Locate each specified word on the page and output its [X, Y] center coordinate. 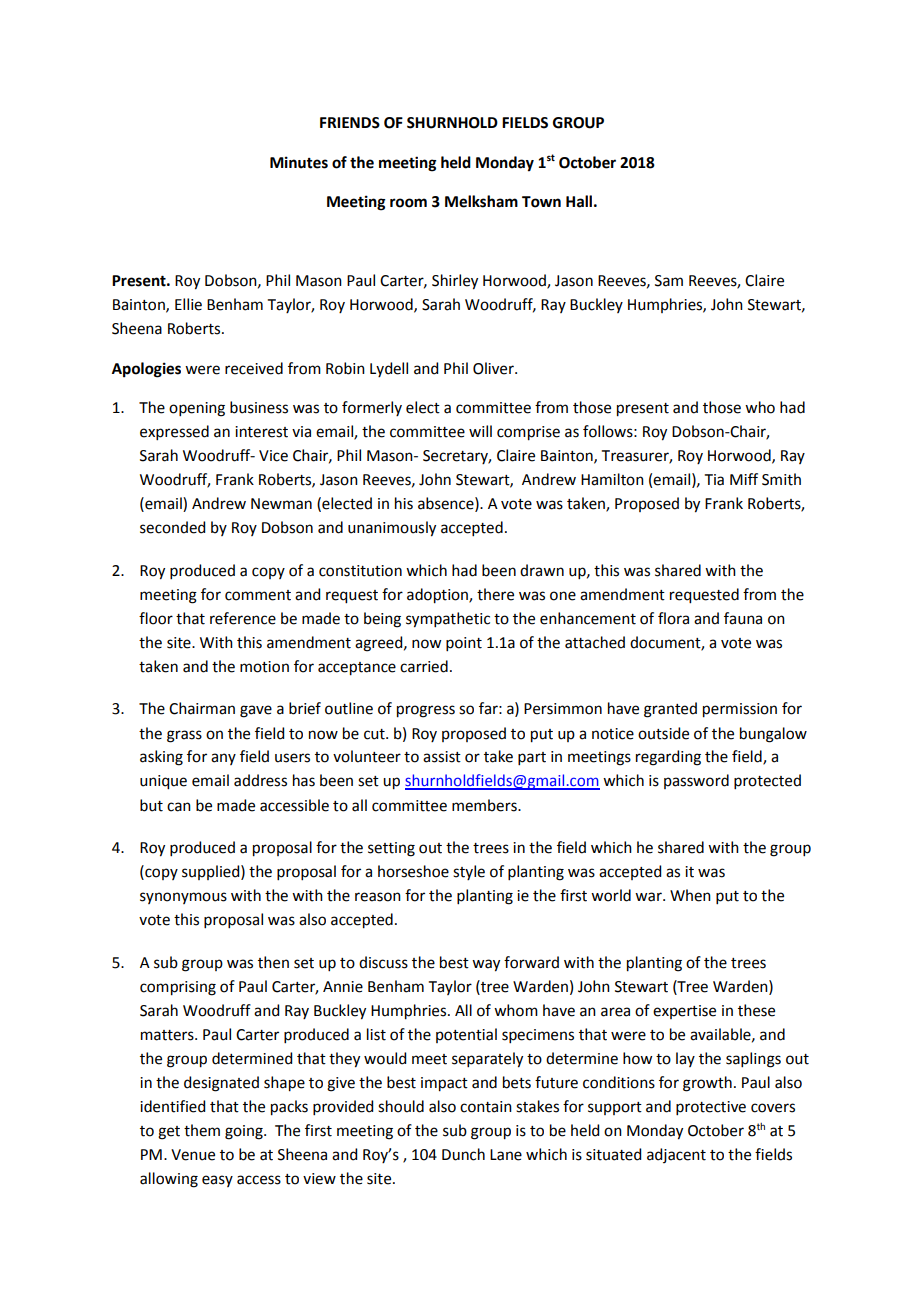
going [245, 1132]
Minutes [299, 162]
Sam [669, 281]
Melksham [481, 201]
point [464, 644]
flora [673, 618]
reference [243, 618]
